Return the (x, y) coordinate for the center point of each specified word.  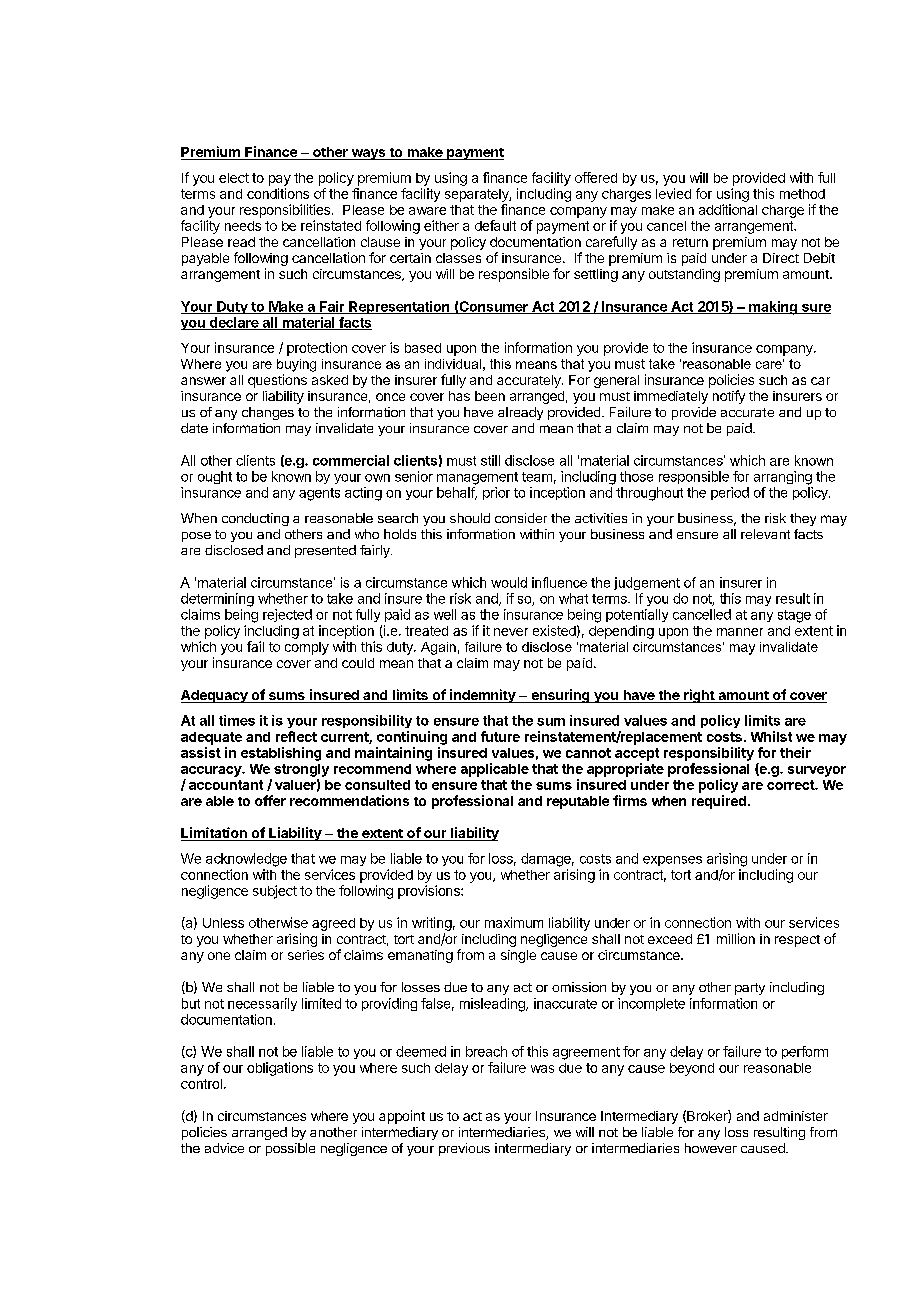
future (500, 736)
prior (496, 493)
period (730, 493)
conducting (255, 519)
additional (728, 209)
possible (290, 1149)
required (719, 802)
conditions (278, 193)
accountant (226, 785)
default (495, 225)
